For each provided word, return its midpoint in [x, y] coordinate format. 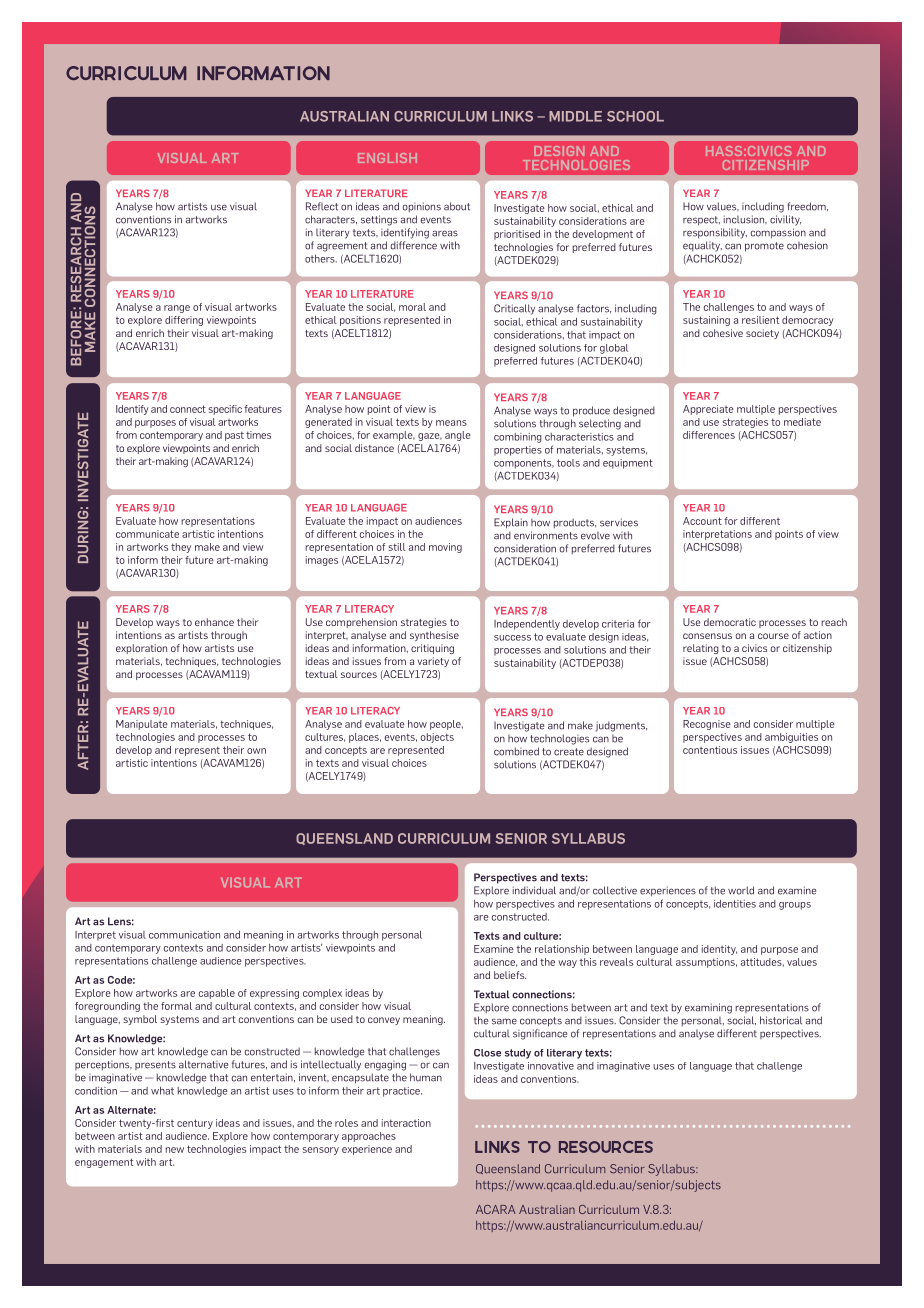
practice [402, 1092]
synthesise [434, 636]
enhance [214, 622]
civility [785, 220]
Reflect [322, 206]
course [773, 636]
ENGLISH [387, 158]
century [195, 1124]
